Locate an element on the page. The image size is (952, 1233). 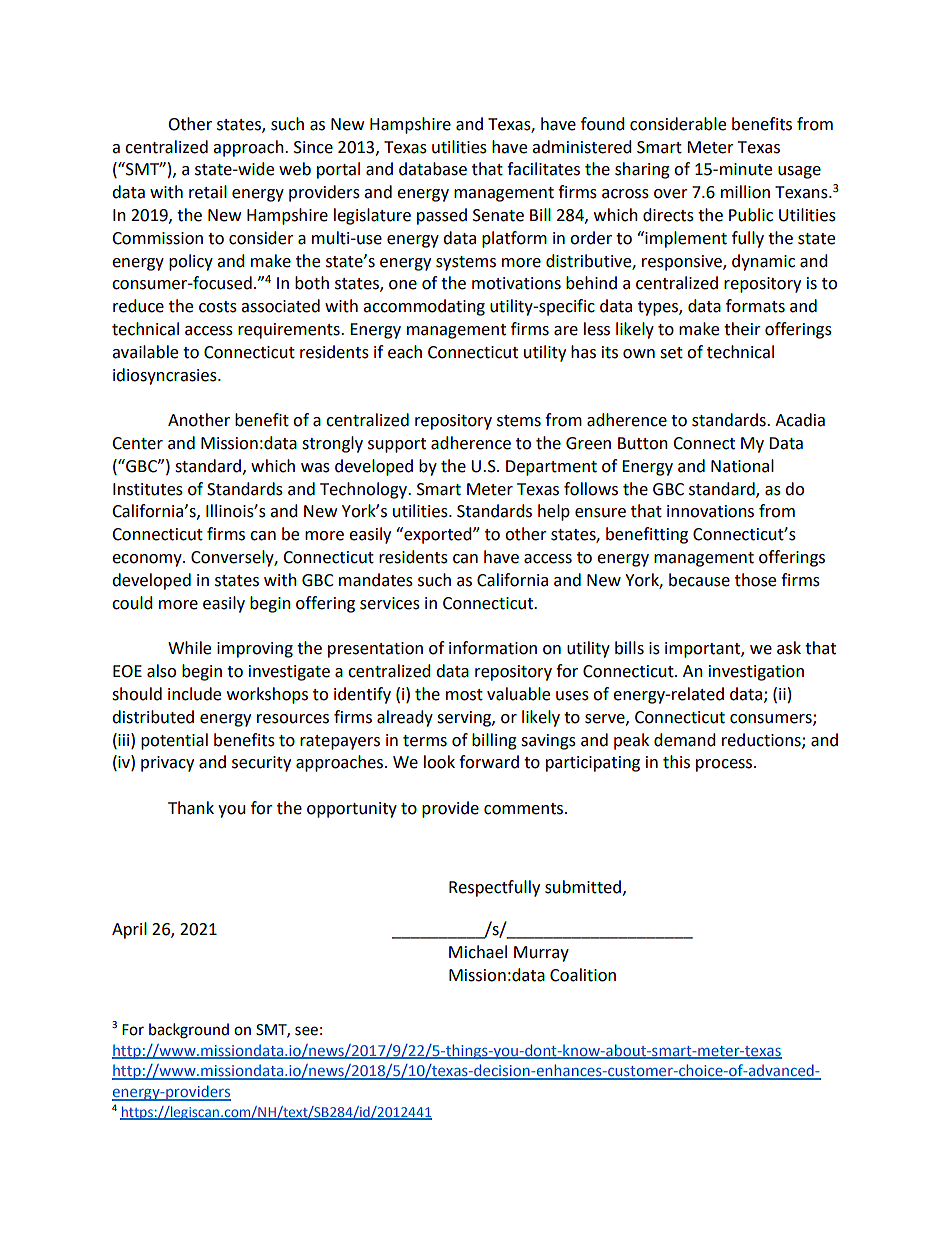
because is located at coordinates (699, 580).
